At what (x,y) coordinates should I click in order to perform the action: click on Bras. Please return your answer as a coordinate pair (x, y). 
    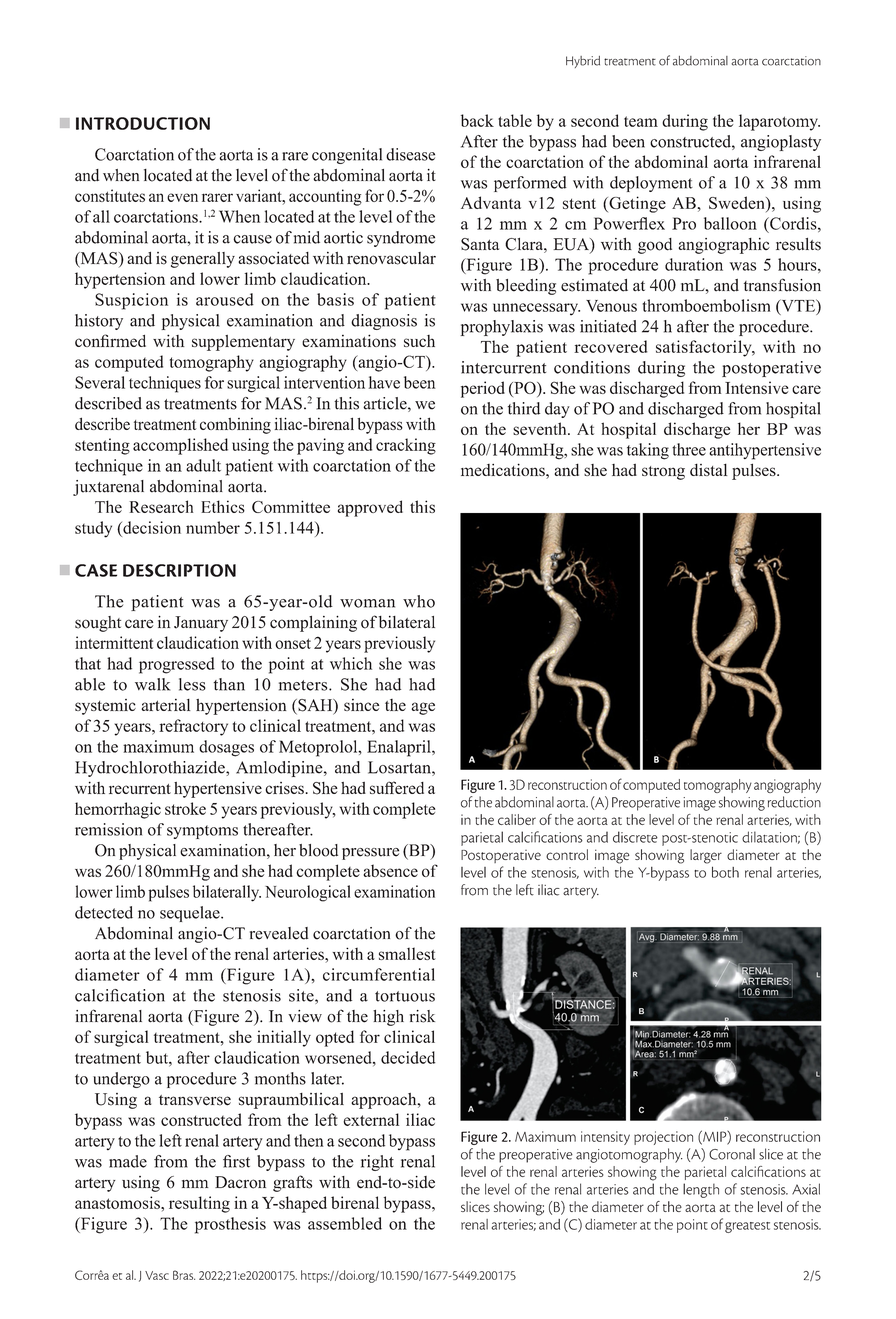
    Looking at the image, I should click on (184, 1275).
